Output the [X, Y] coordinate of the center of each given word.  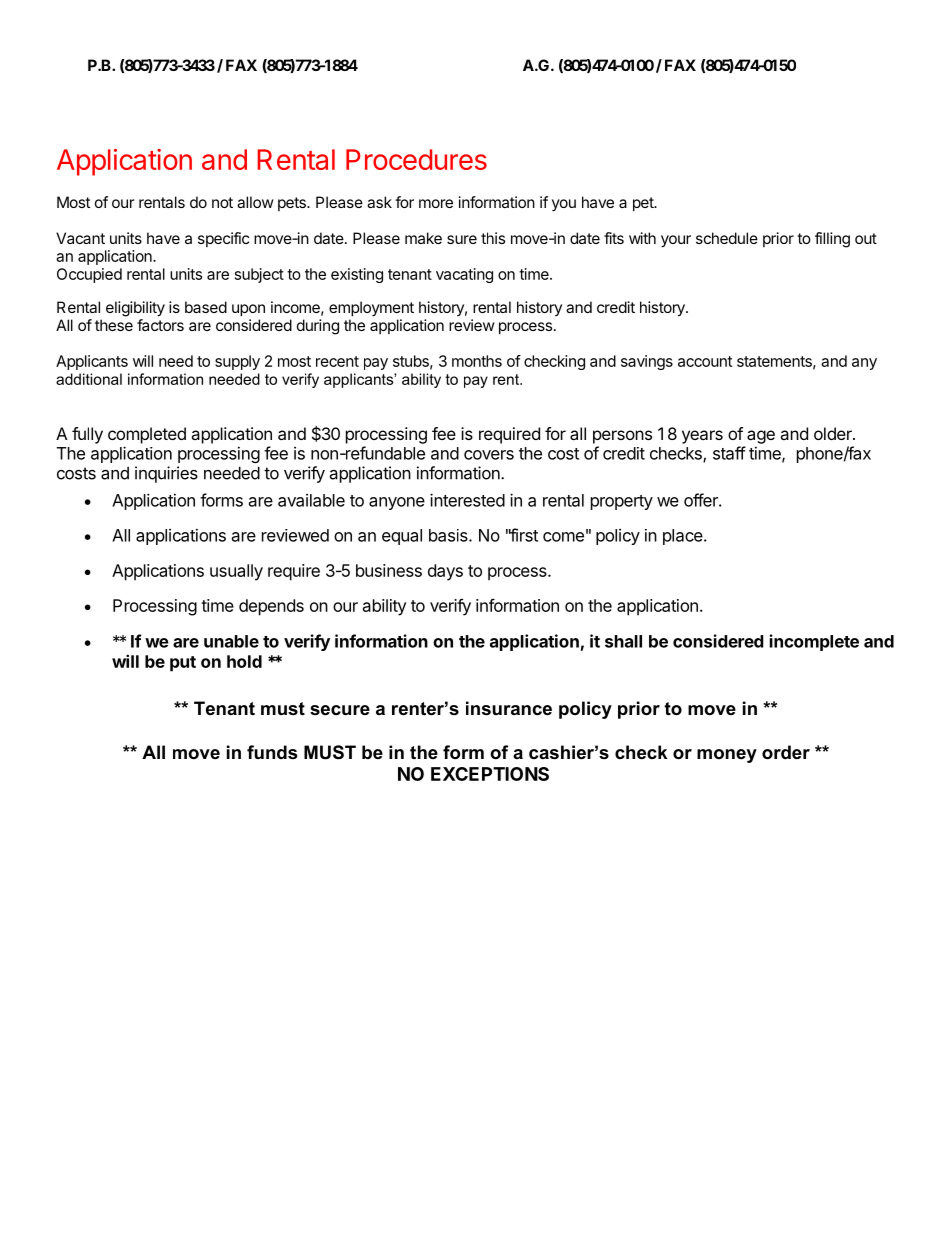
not [222, 202]
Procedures [416, 159]
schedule [727, 238]
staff [729, 453]
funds [272, 752]
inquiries [166, 474]
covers [489, 455]
